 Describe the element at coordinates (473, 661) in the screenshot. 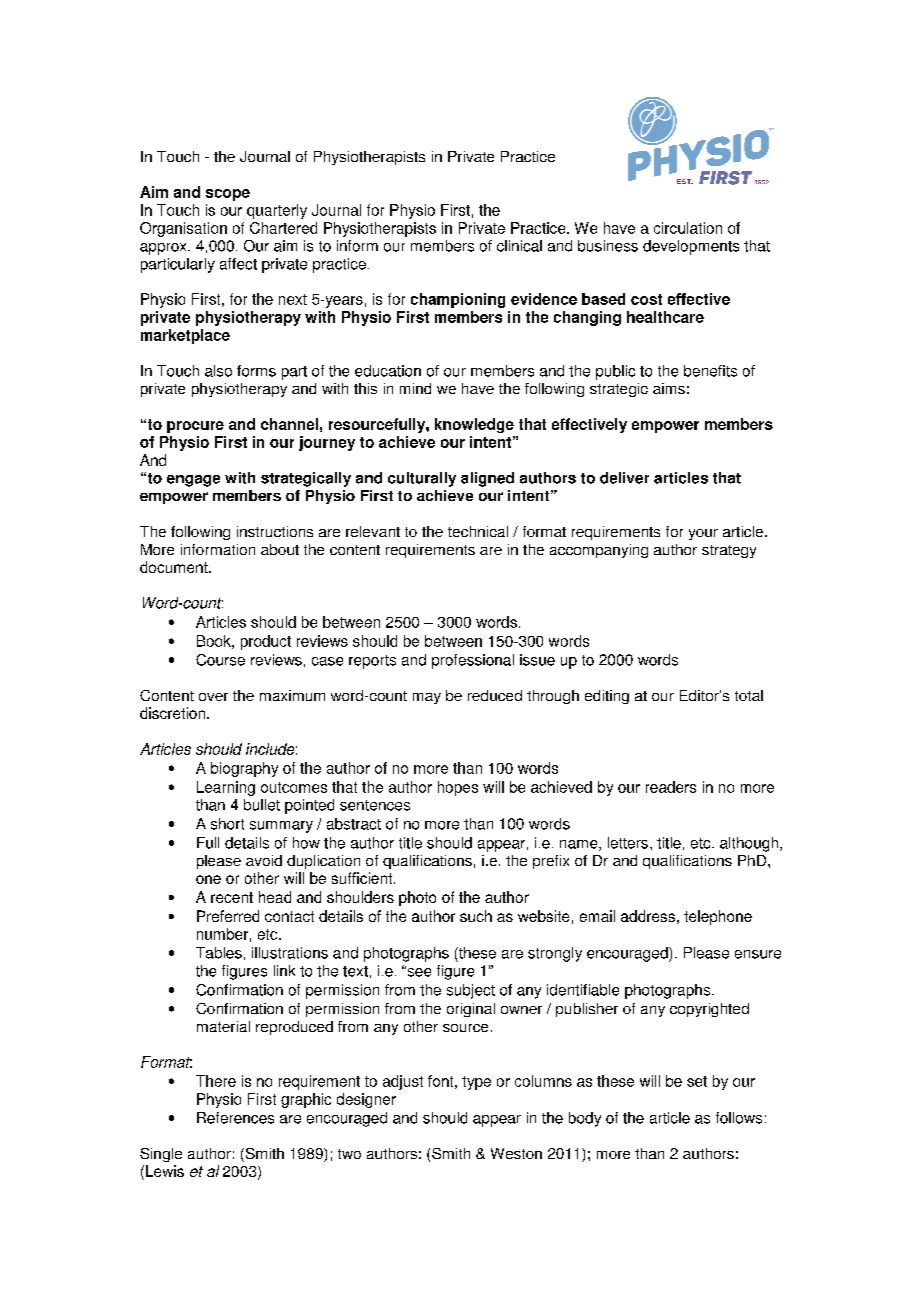

I see `professional` at that location.
